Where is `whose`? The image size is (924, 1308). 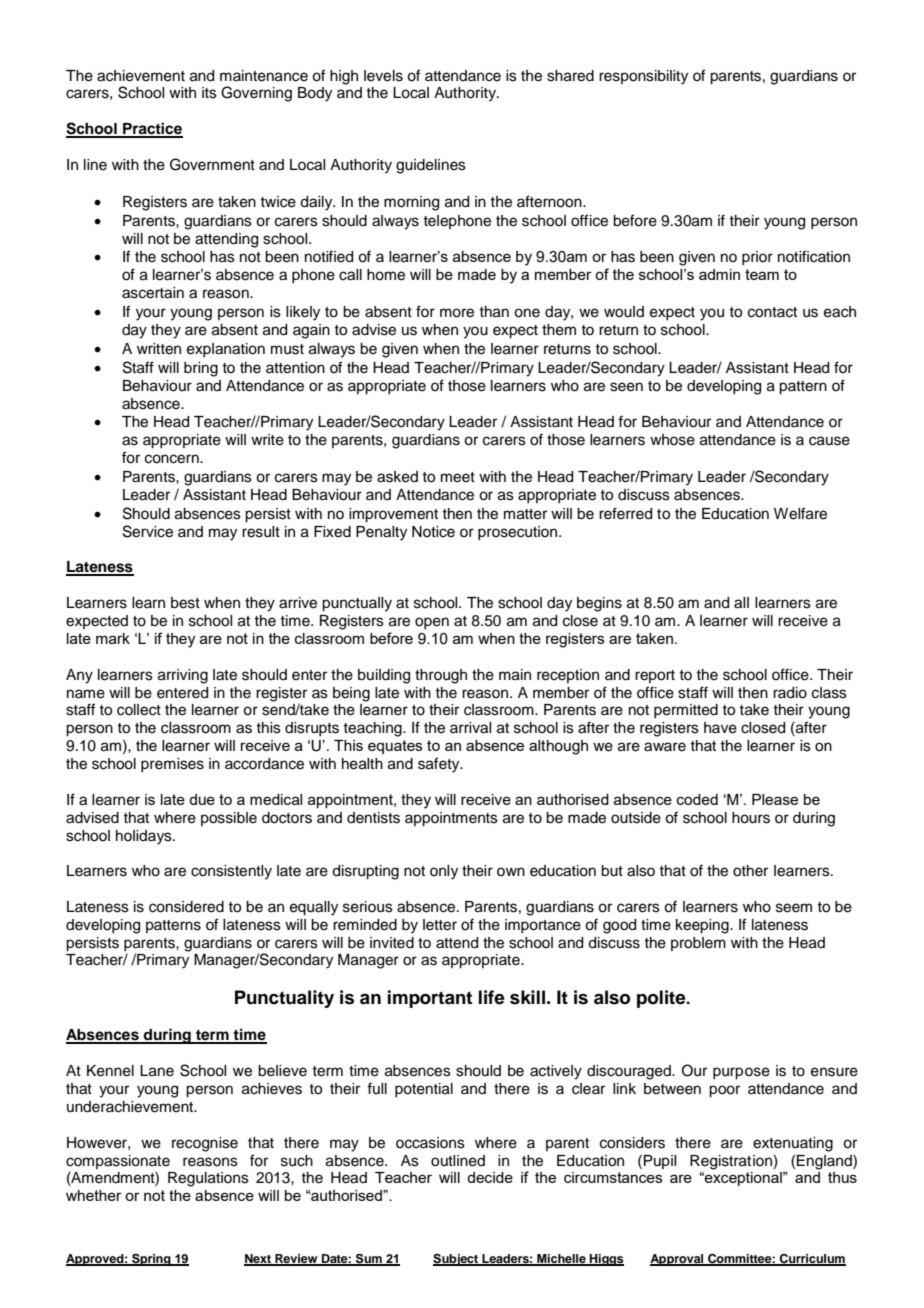
whose is located at coordinates (672, 440).
